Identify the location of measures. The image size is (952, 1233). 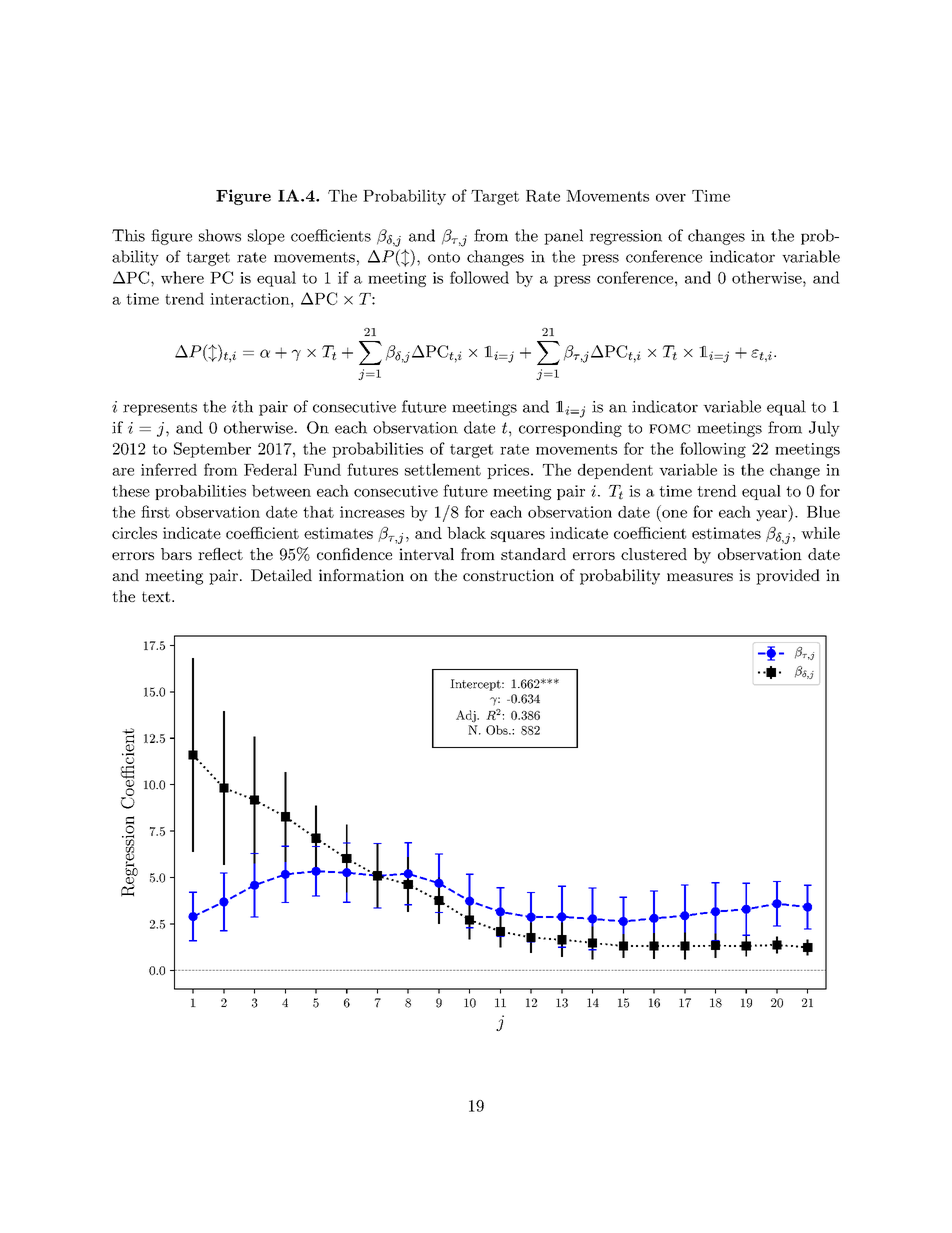
(700, 577).
